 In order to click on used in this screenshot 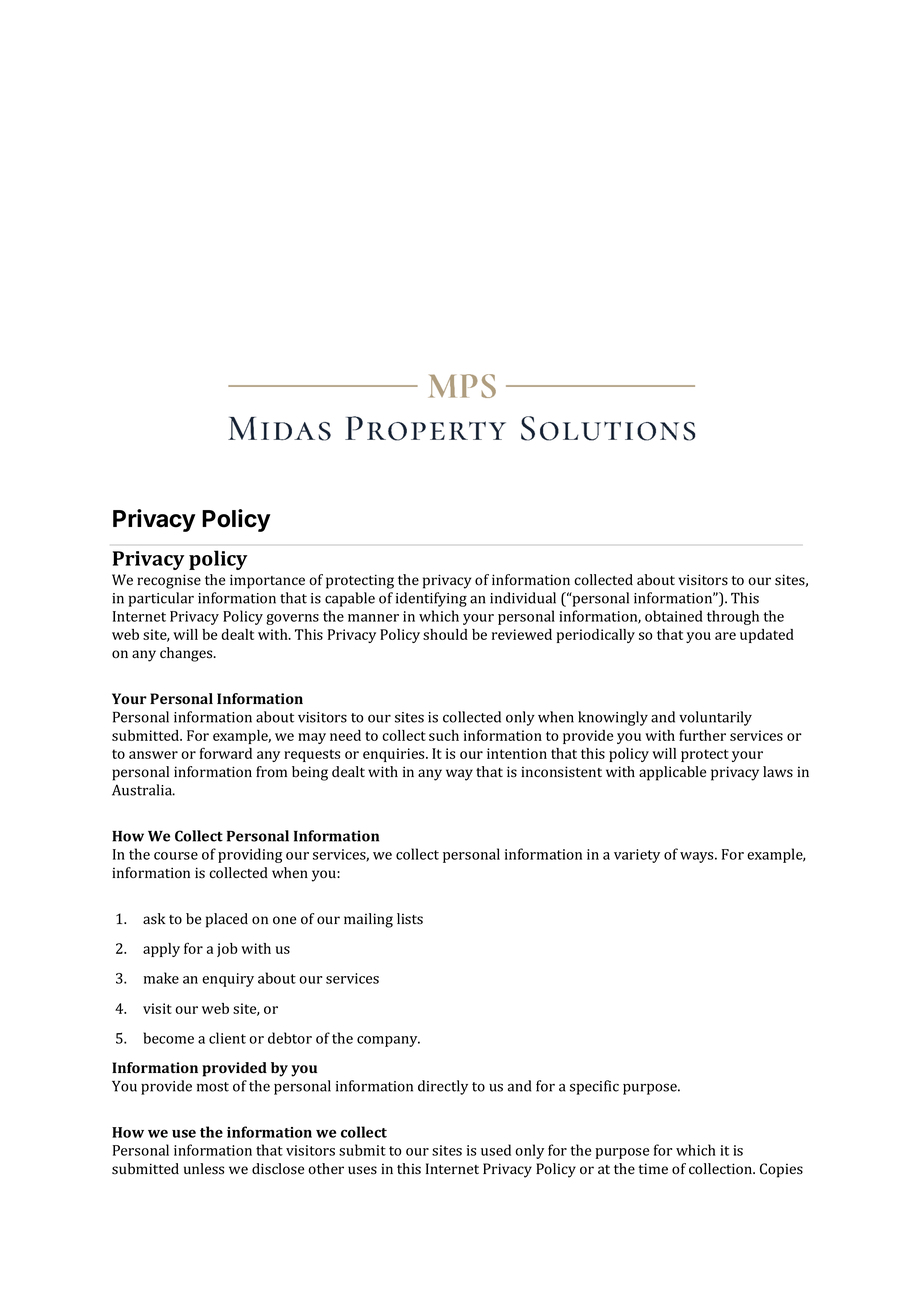, I will do `click(496, 1150)`.
